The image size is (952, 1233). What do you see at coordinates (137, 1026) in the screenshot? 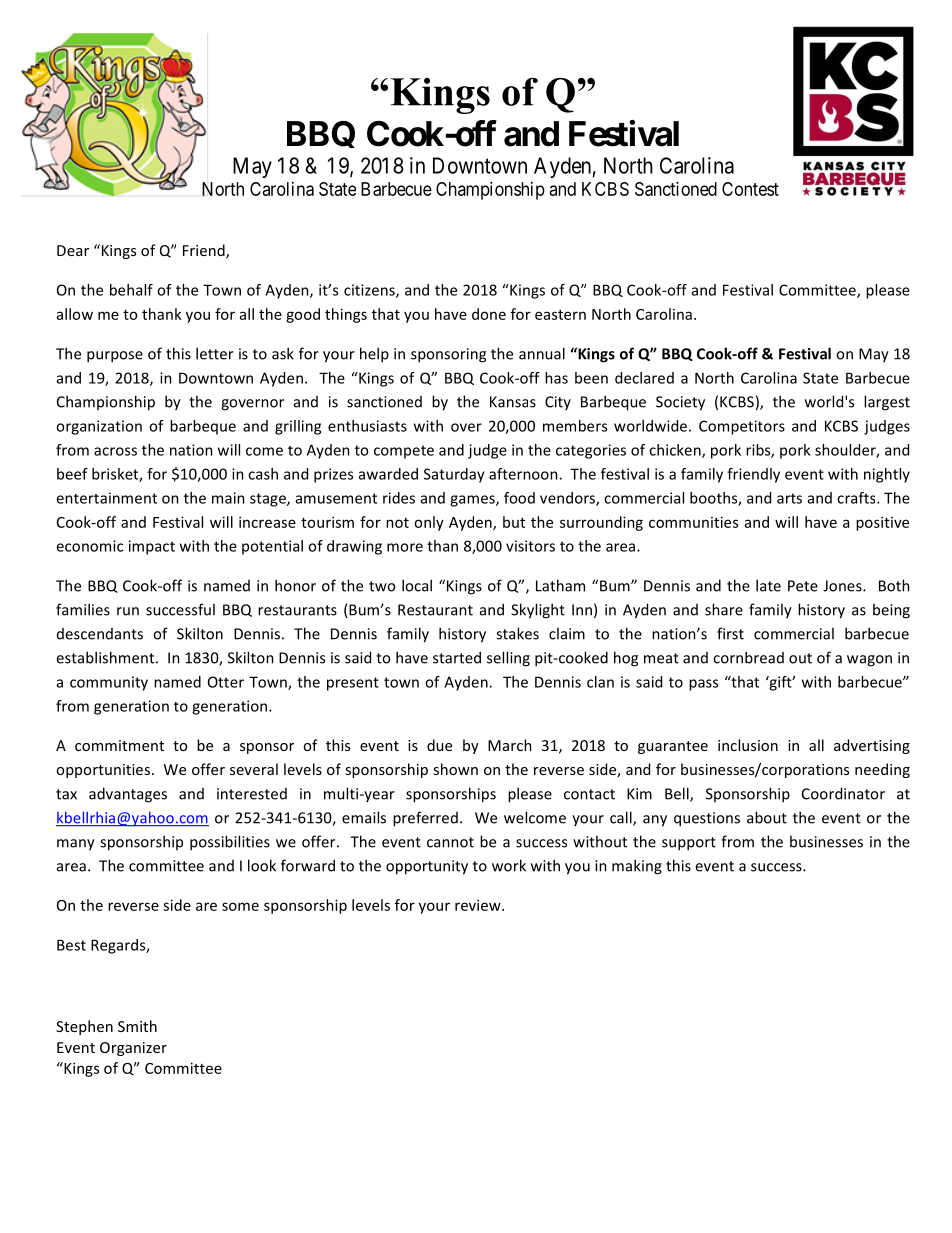
I see `Smith` at bounding box center [137, 1026].
